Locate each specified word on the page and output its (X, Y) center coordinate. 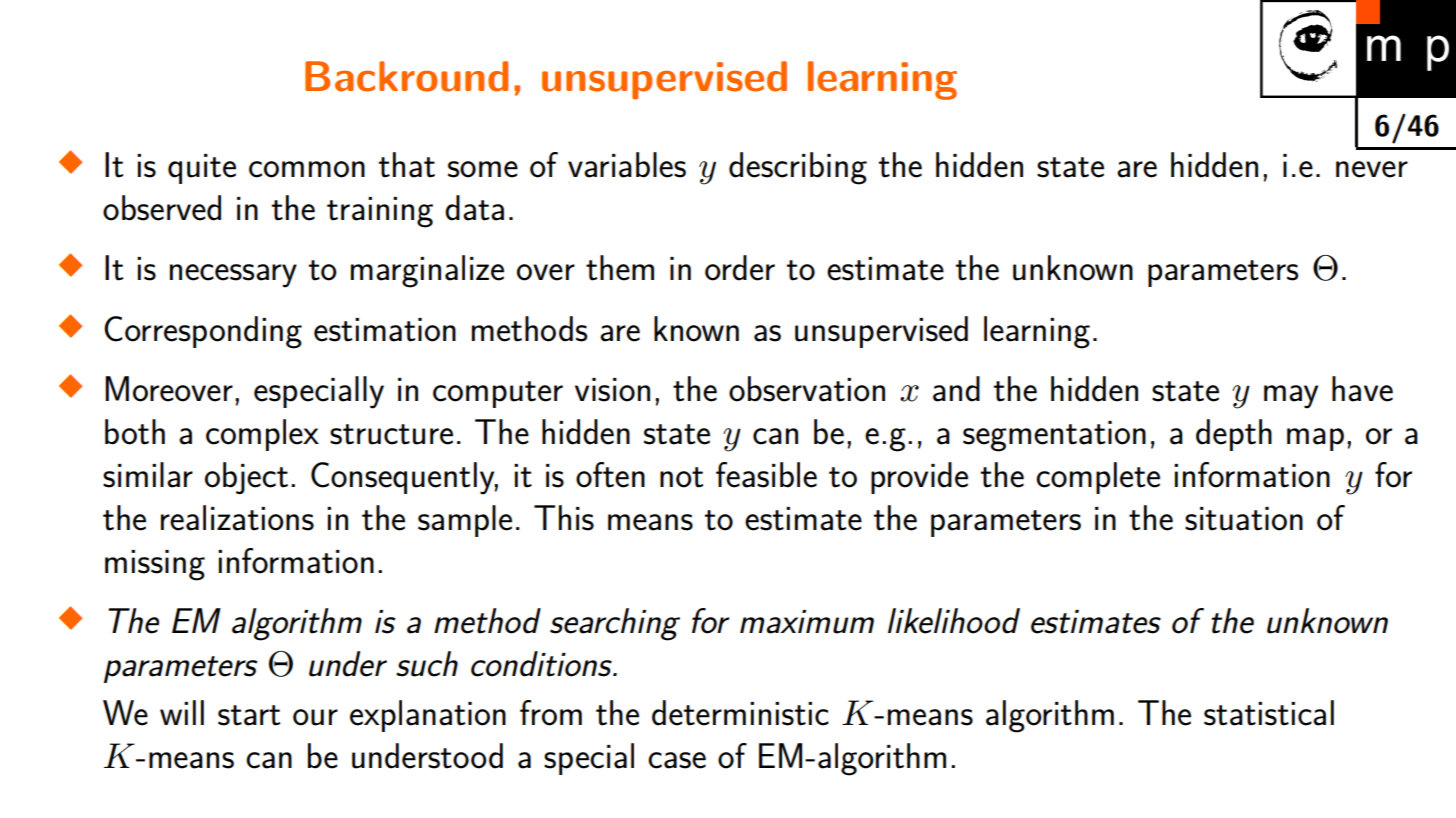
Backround (406, 76)
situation (1244, 519)
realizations (237, 518)
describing (798, 168)
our (315, 717)
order (740, 268)
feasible (766, 475)
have (1362, 389)
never (1372, 169)
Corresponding (203, 332)
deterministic (740, 713)
